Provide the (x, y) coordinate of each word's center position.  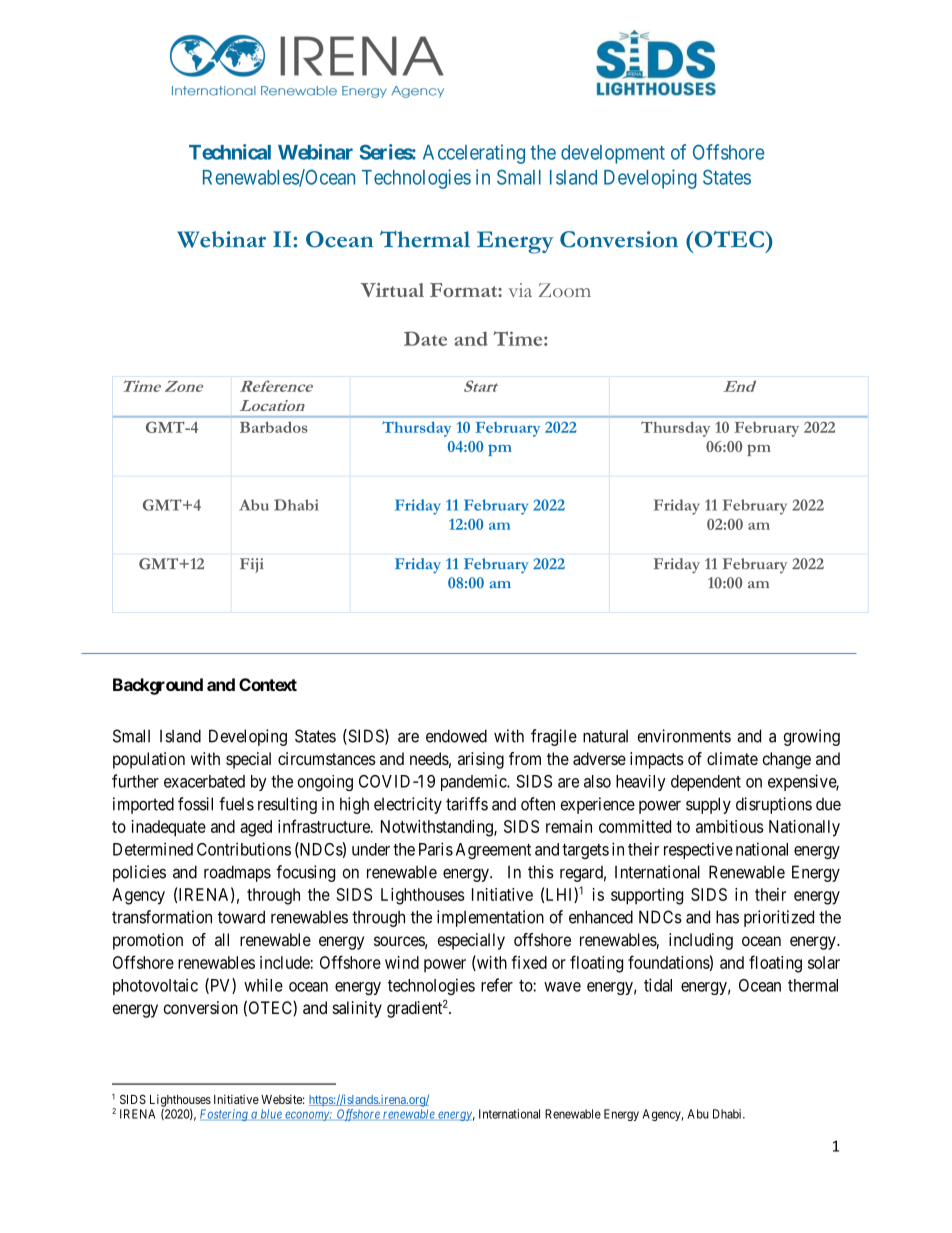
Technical (230, 152)
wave (562, 987)
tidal (658, 985)
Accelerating (474, 154)
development (613, 154)
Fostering (225, 1115)
